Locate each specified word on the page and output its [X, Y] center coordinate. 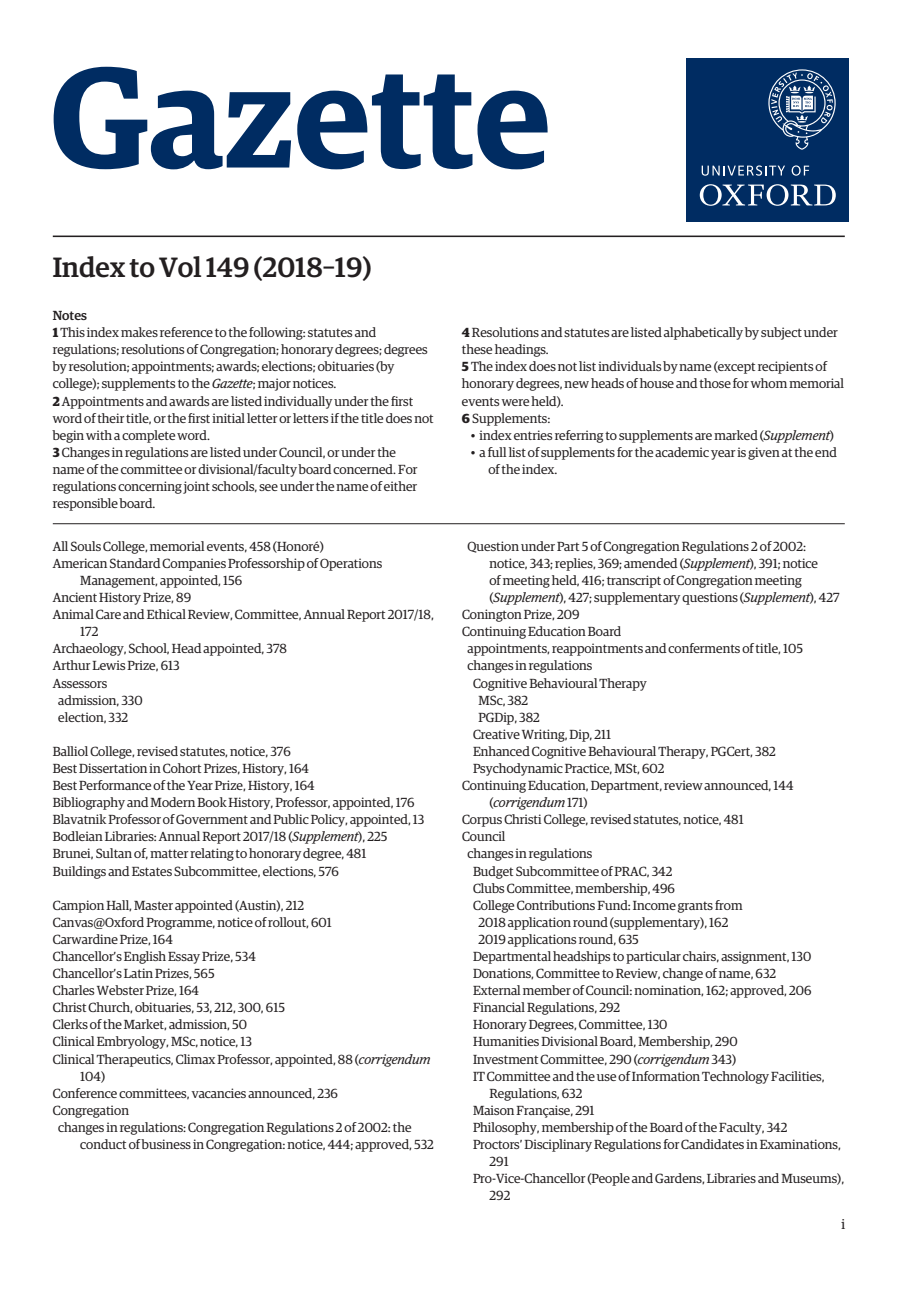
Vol [180, 267]
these [477, 349]
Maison [493, 1110]
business [166, 1144]
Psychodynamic [518, 769]
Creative [496, 734]
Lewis [108, 665]
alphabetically [703, 333]
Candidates [712, 1144]
